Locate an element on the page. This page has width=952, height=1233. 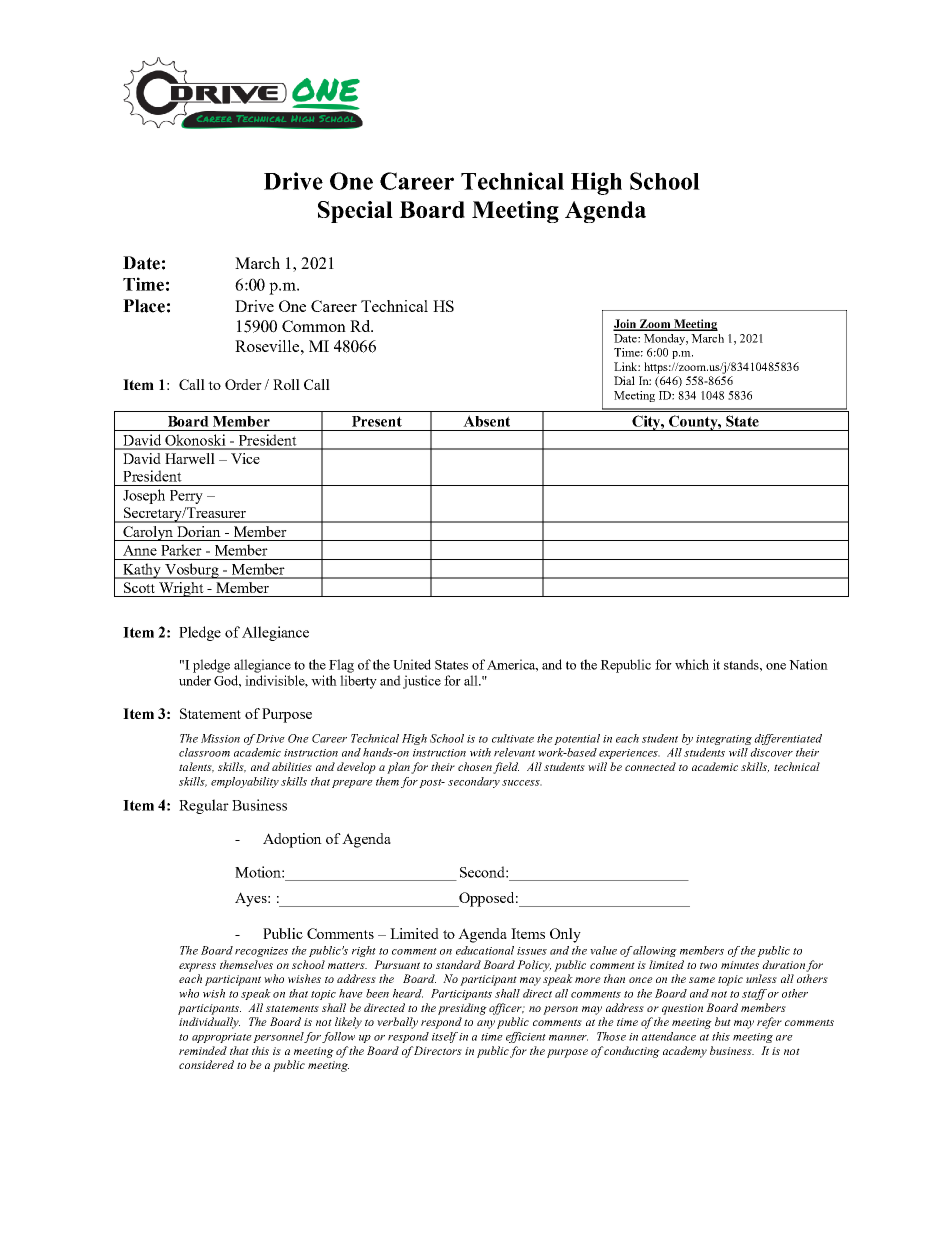
Regular is located at coordinates (204, 806).
